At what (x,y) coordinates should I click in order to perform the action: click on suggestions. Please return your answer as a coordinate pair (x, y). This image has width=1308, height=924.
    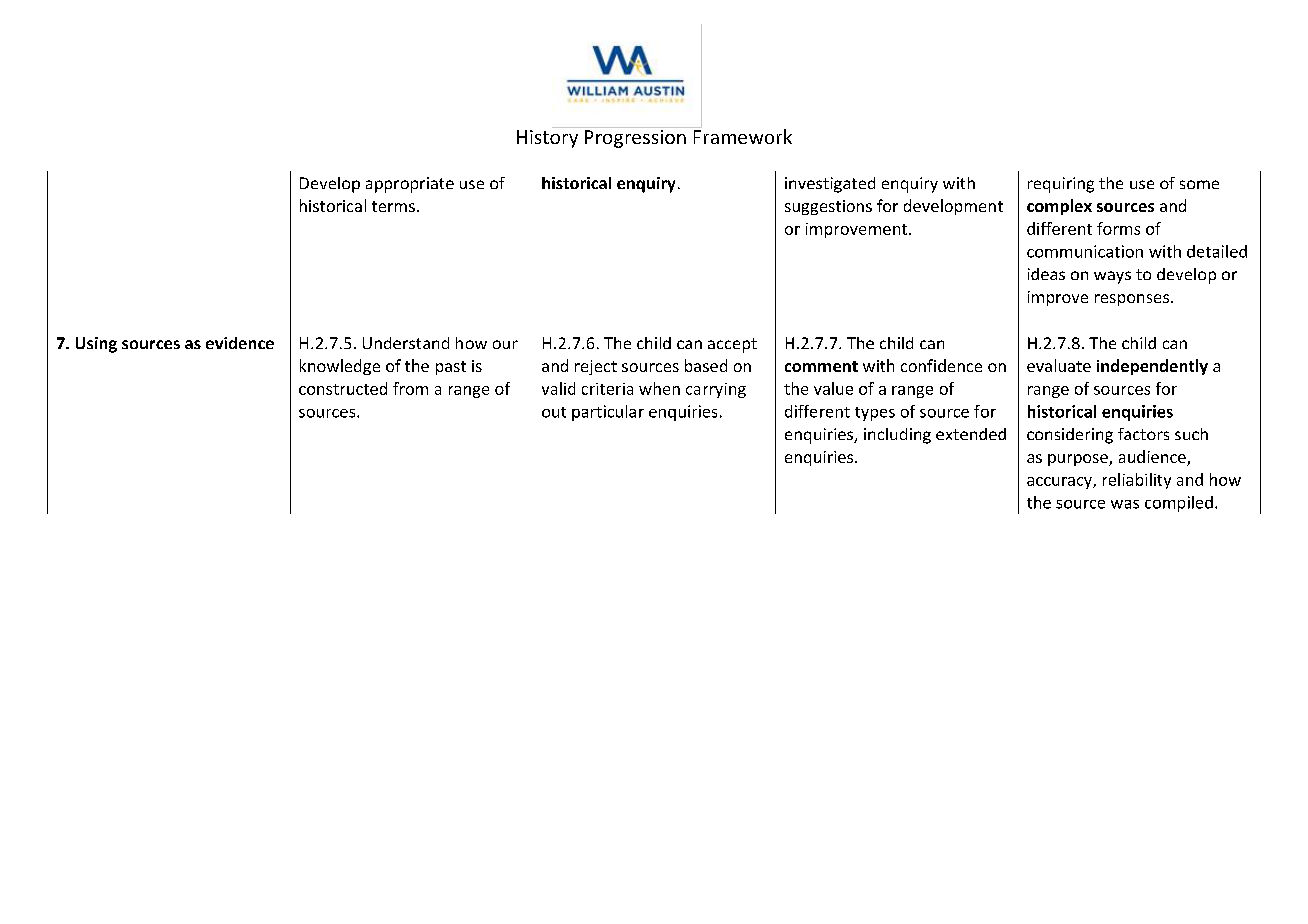
    Looking at the image, I should click on (828, 207).
